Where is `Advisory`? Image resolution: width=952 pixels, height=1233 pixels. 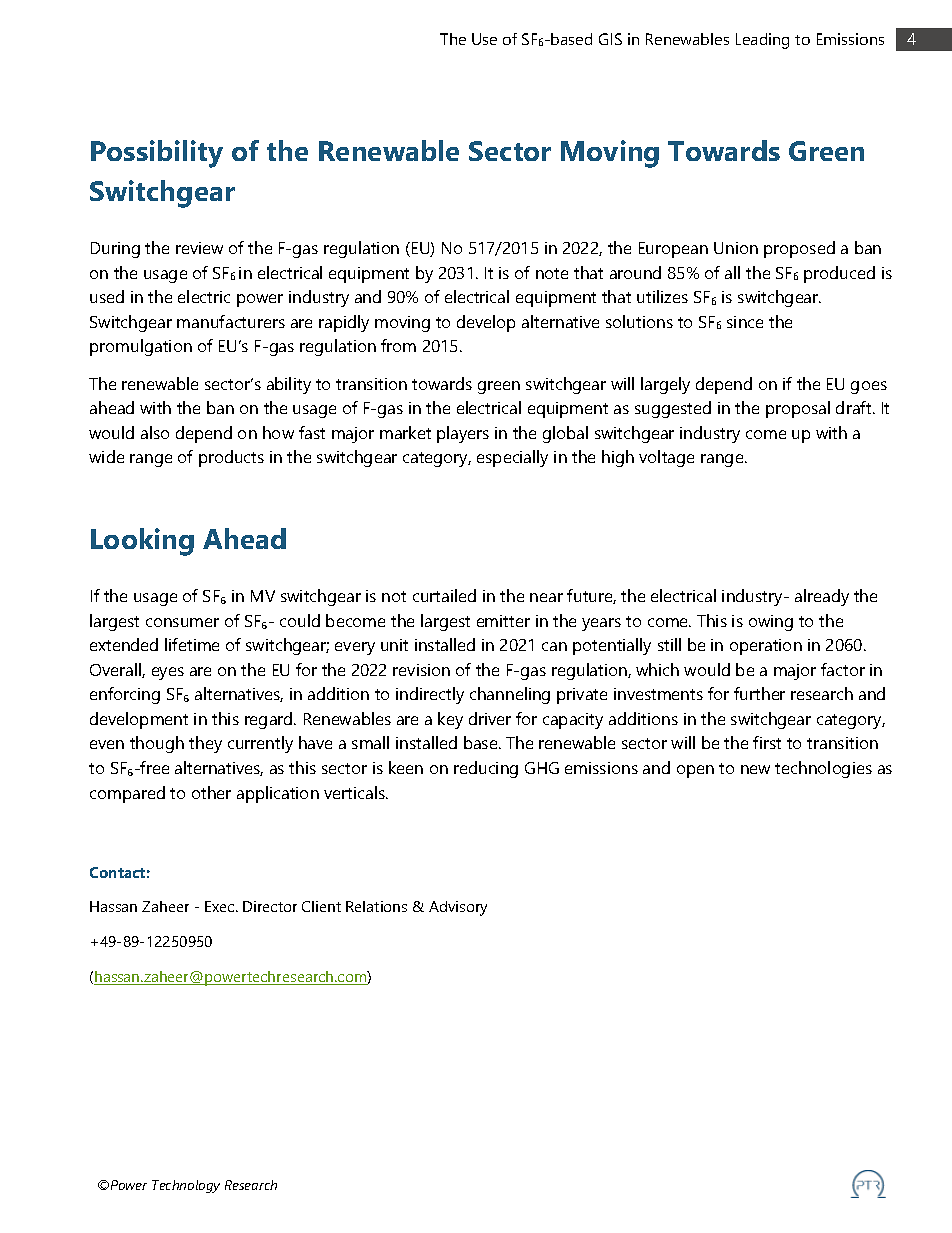 Advisory is located at coordinates (458, 908).
